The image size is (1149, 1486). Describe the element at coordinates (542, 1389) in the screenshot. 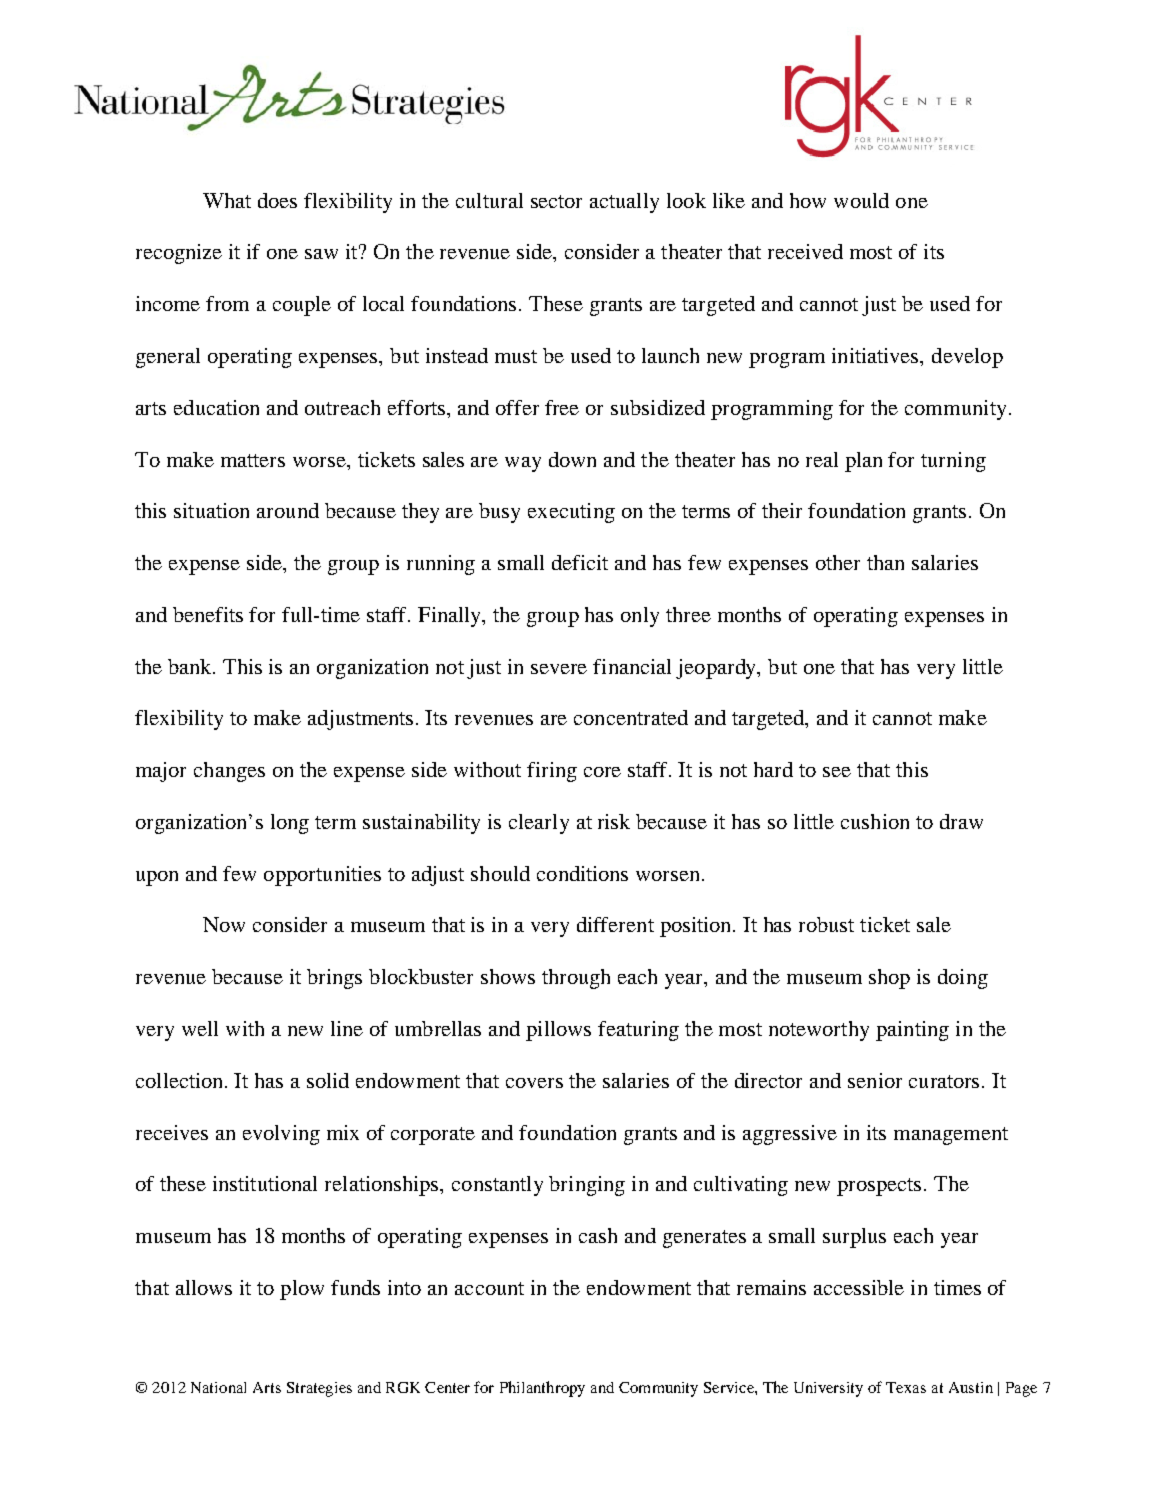

I see `Philanthropy` at that location.
